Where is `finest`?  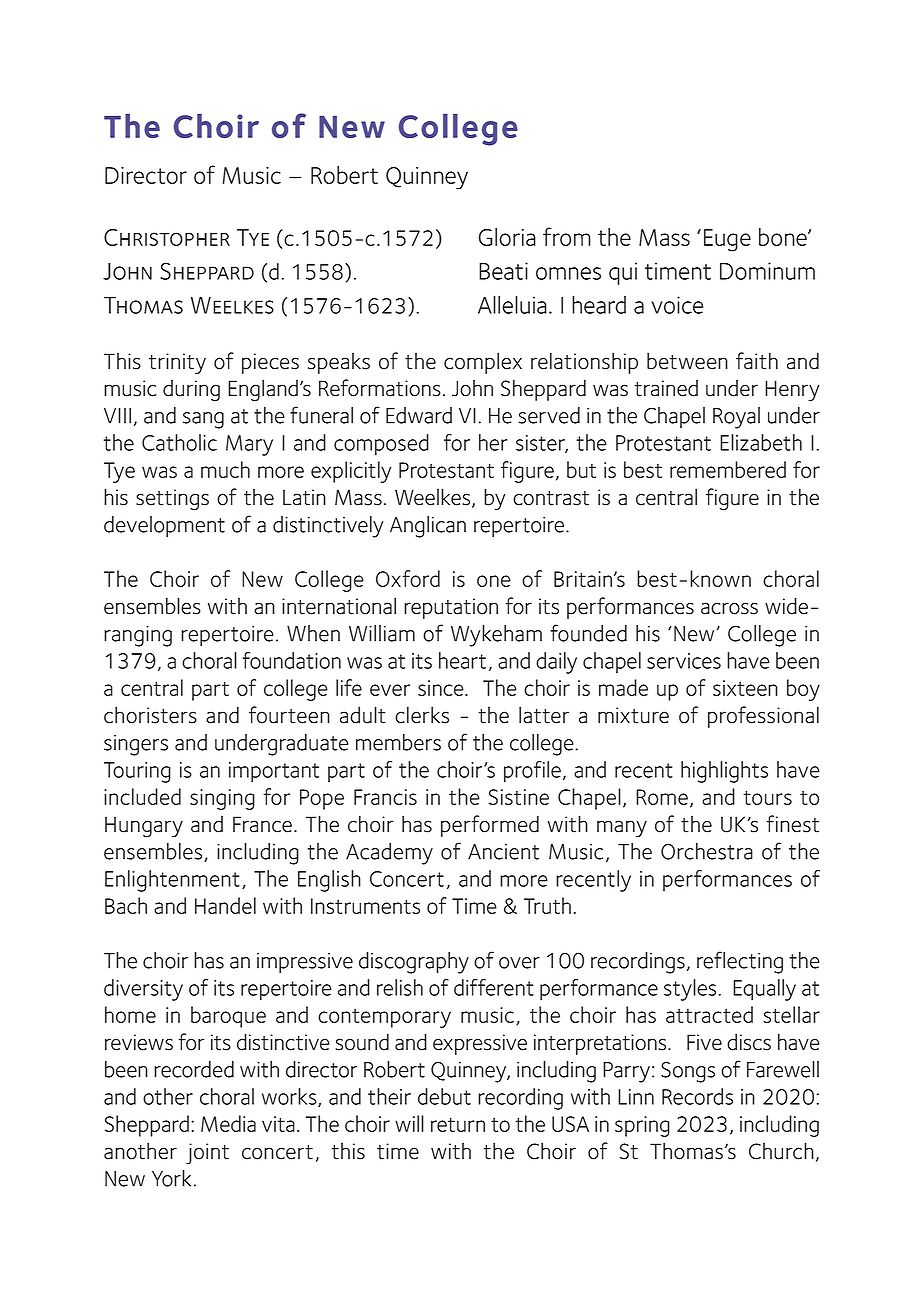
finest is located at coordinates (792, 824).
